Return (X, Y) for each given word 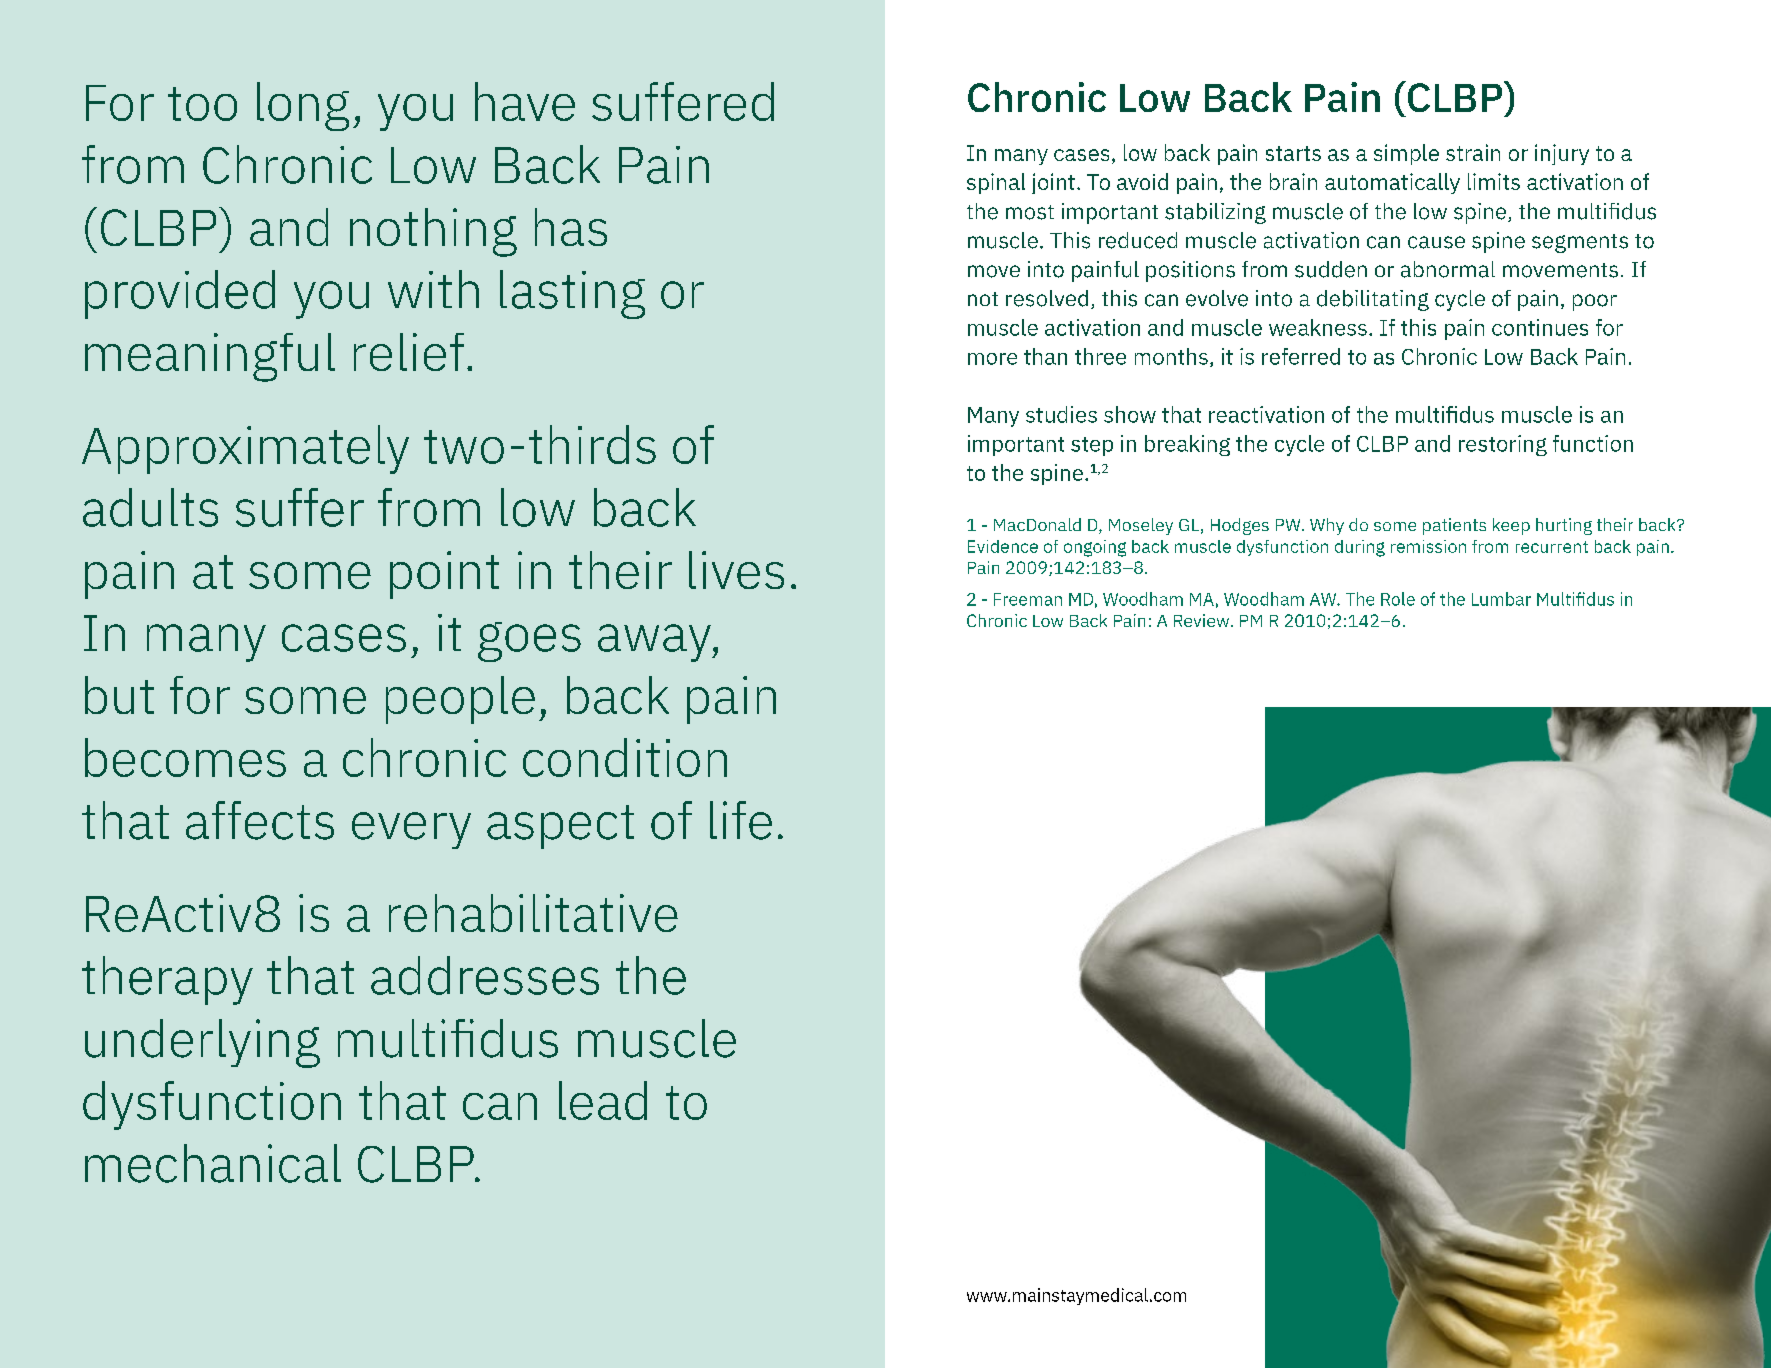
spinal (996, 183)
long (303, 106)
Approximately (245, 449)
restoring (1503, 445)
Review (1203, 620)
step (1092, 446)
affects (260, 820)
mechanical (213, 1163)
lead (603, 1100)
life (741, 820)
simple (1406, 154)
